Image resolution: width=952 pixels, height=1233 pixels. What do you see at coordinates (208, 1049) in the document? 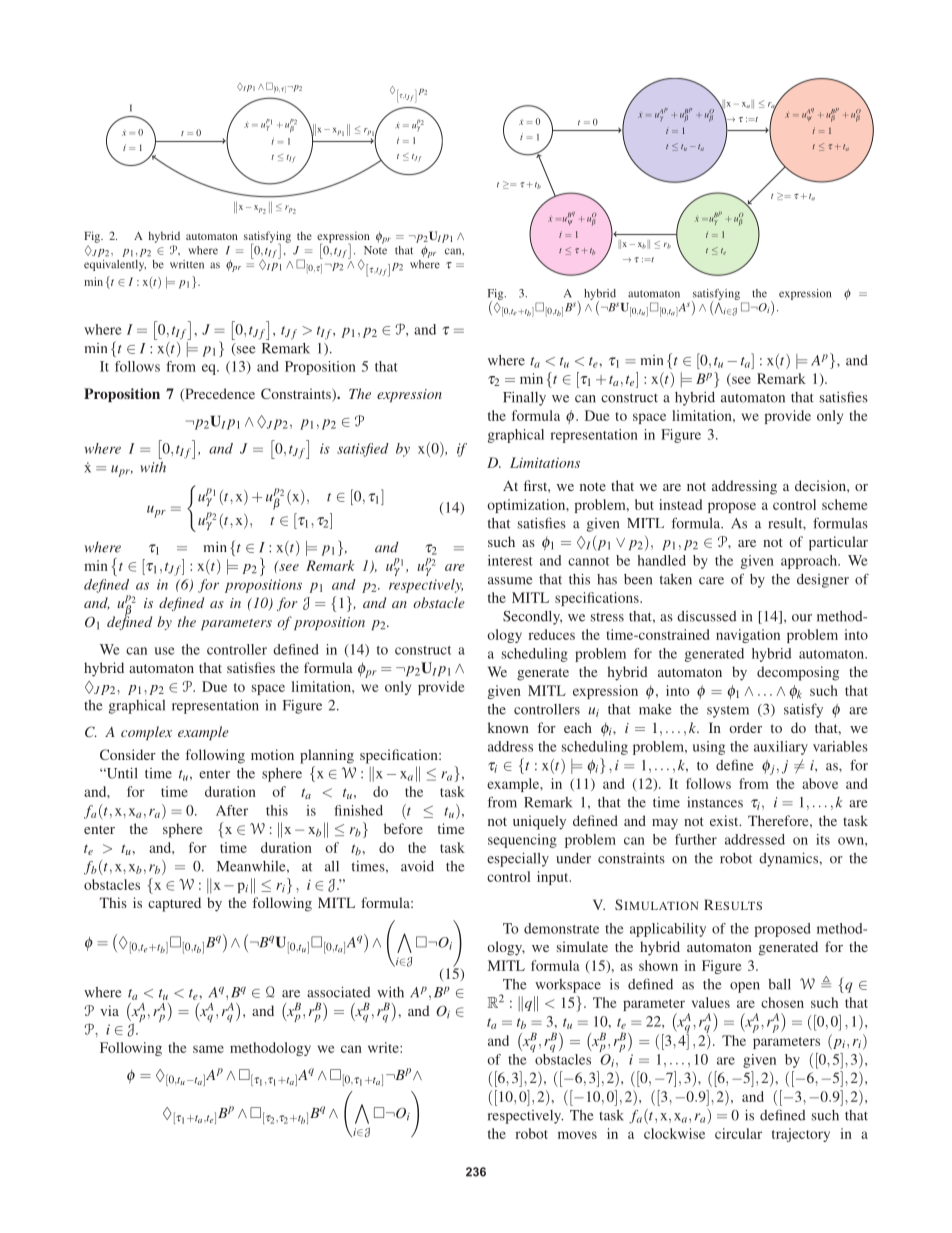
I see `same` at bounding box center [208, 1049].
